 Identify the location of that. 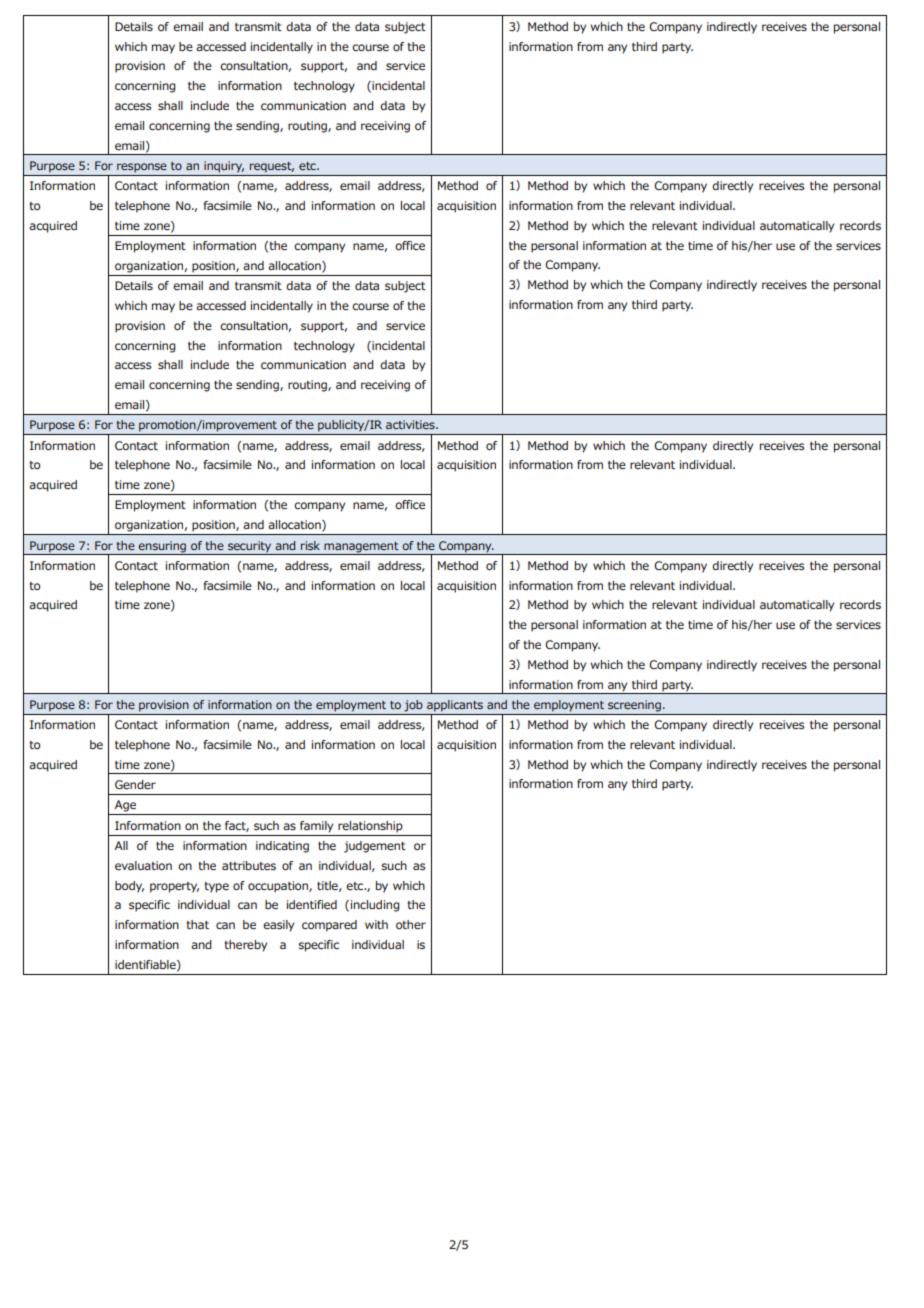
(198, 924).
